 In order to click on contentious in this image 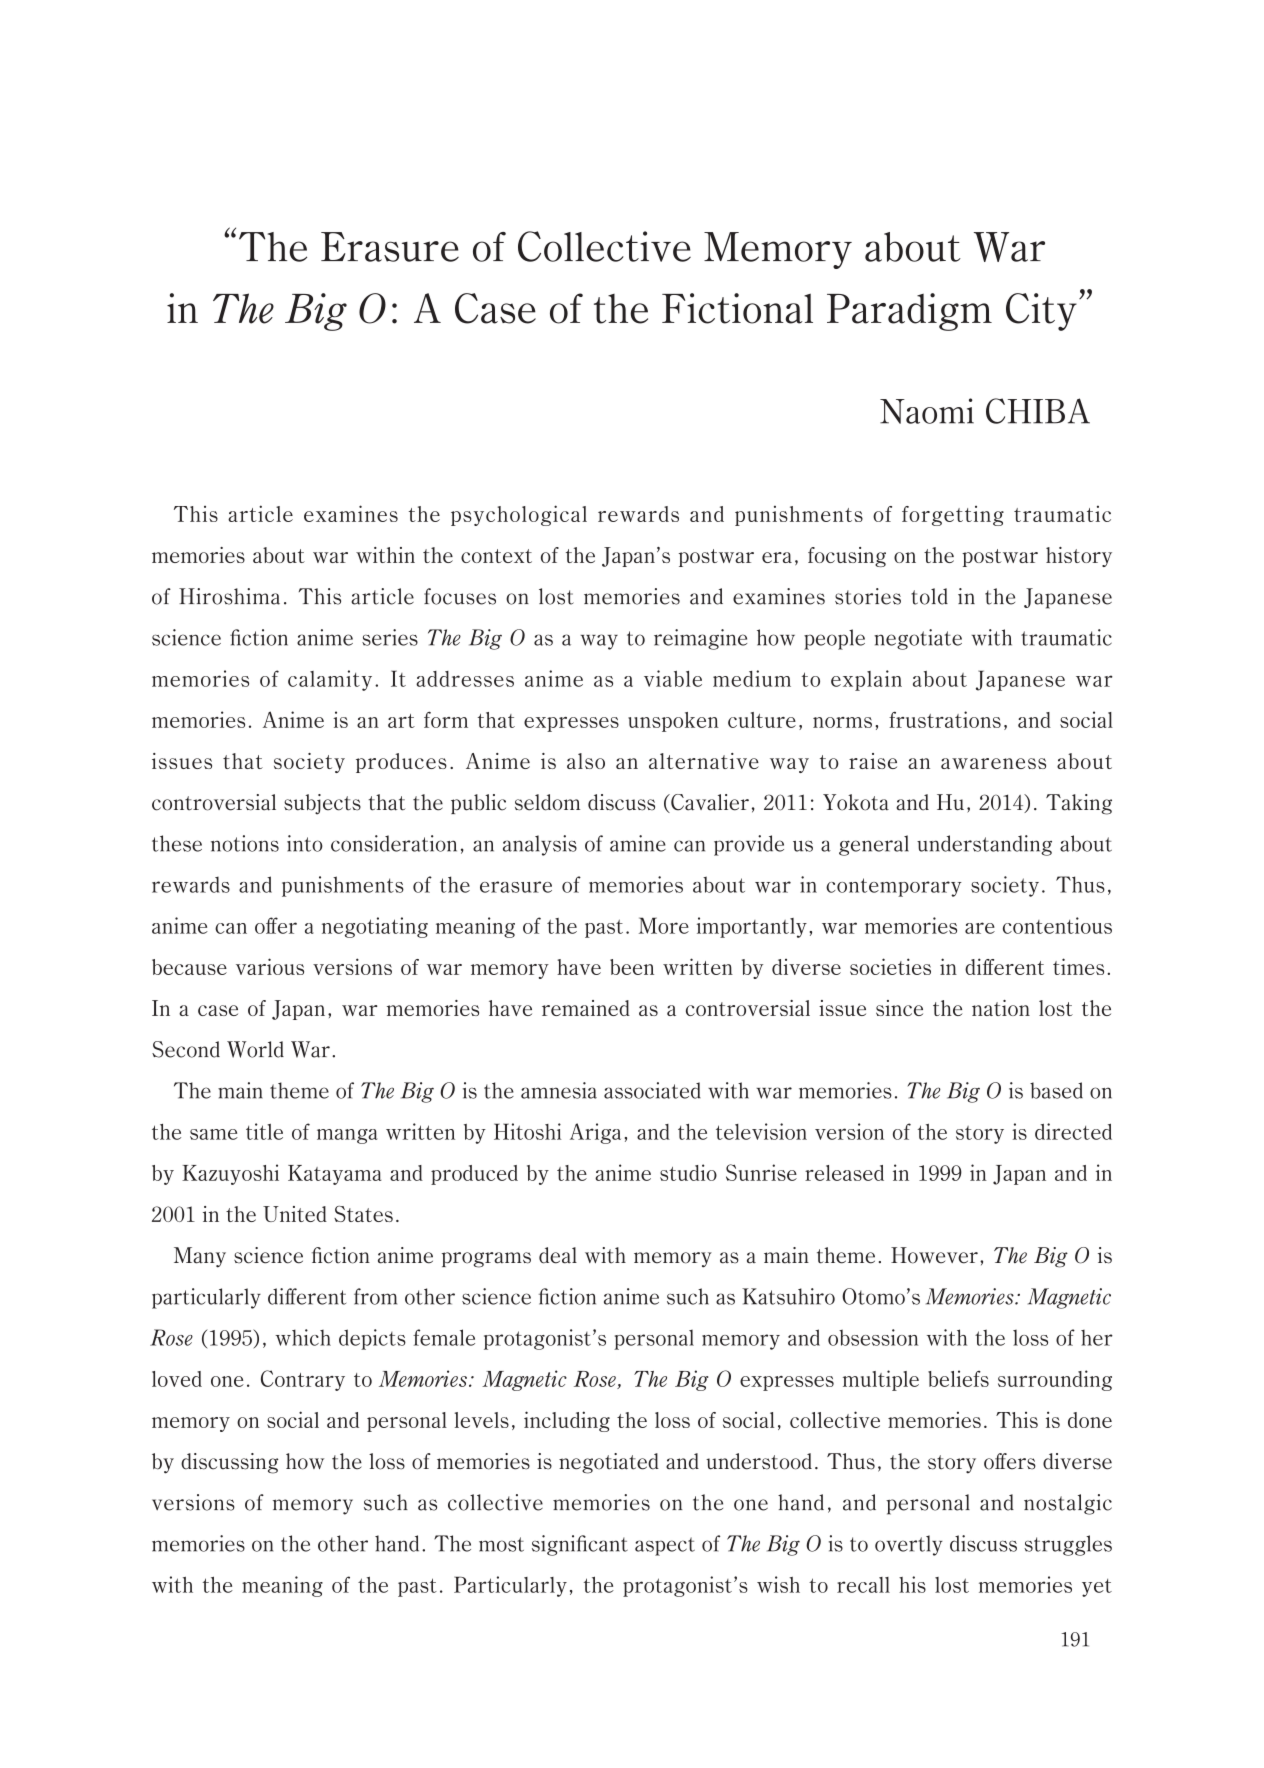, I will do `click(1057, 925)`.
